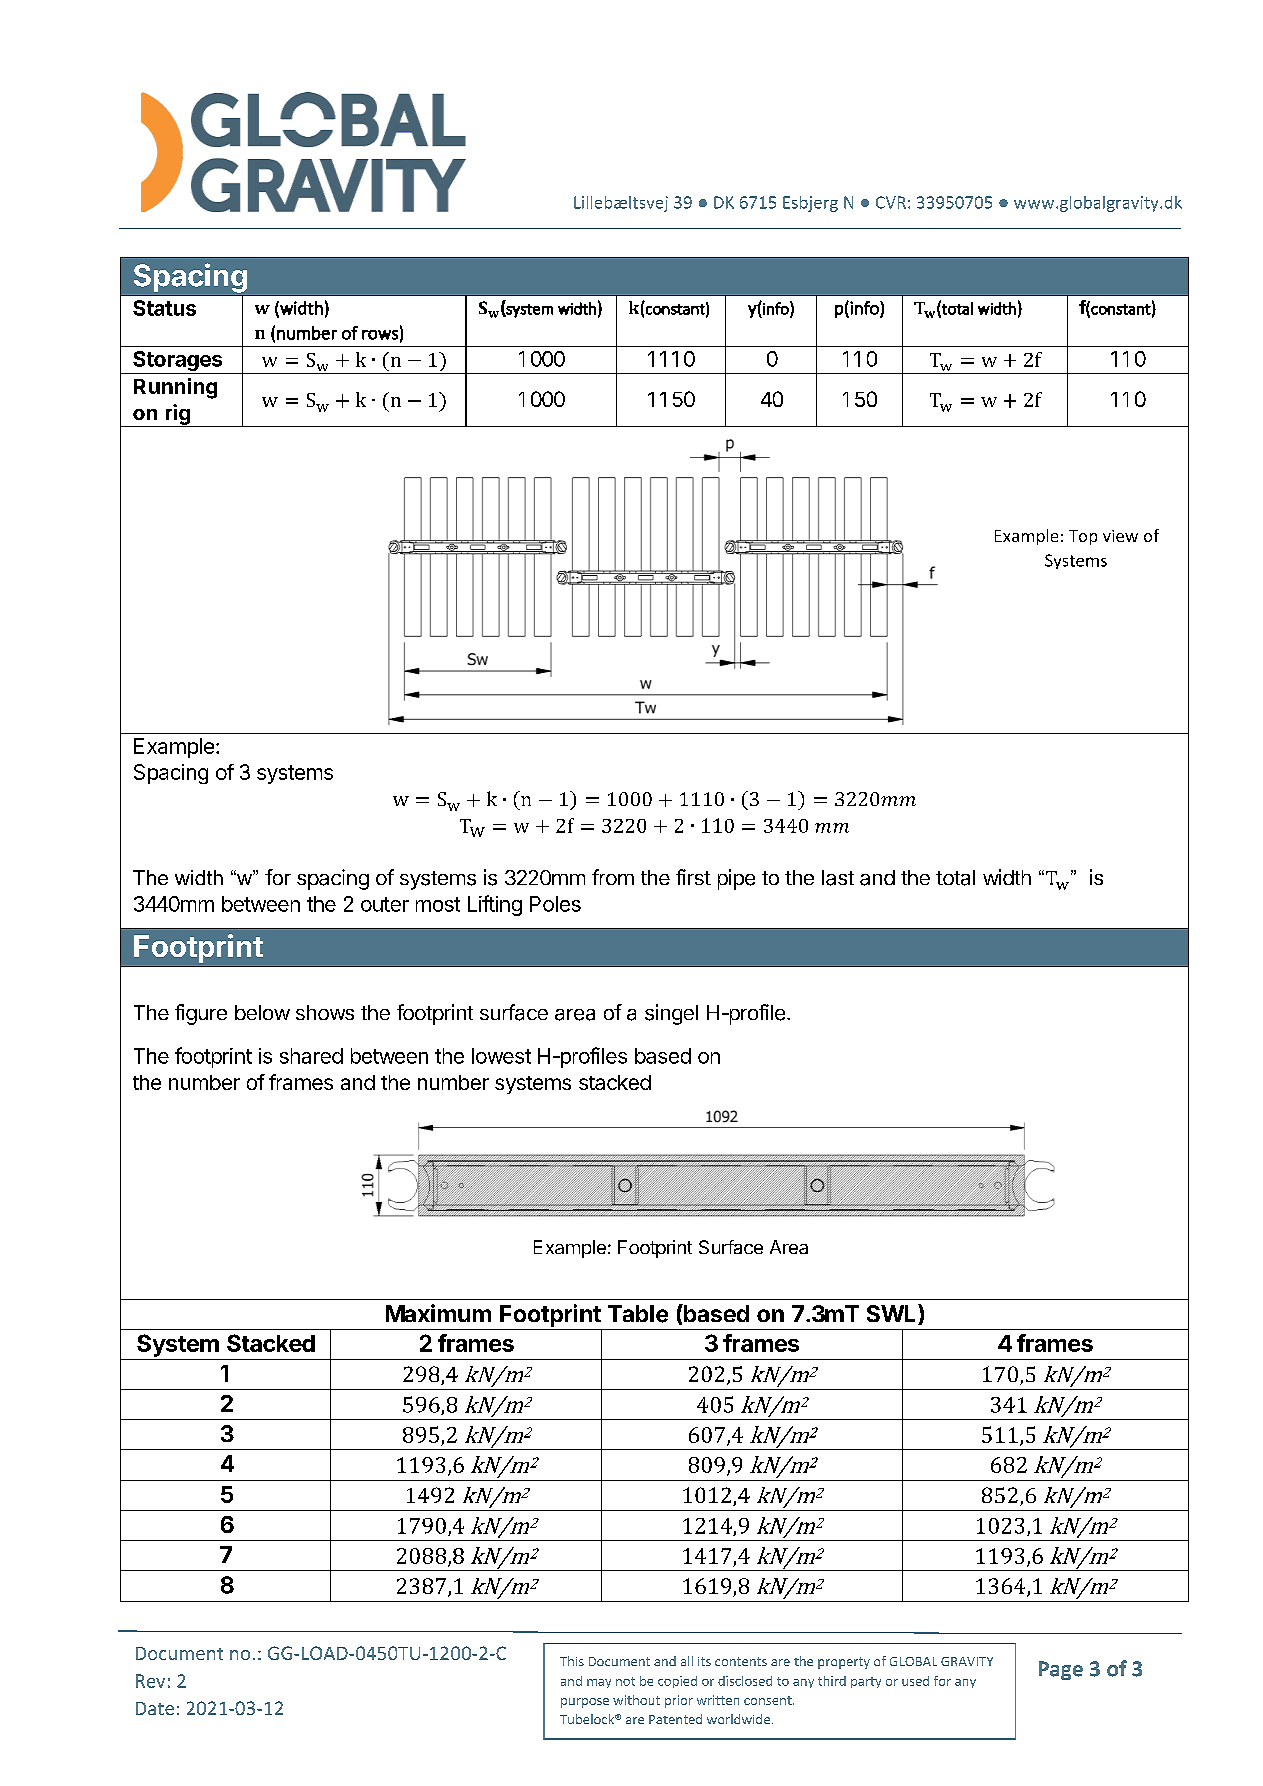  Describe the element at coordinates (178, 362) in the screenshot. I see `Storages` at that location.
